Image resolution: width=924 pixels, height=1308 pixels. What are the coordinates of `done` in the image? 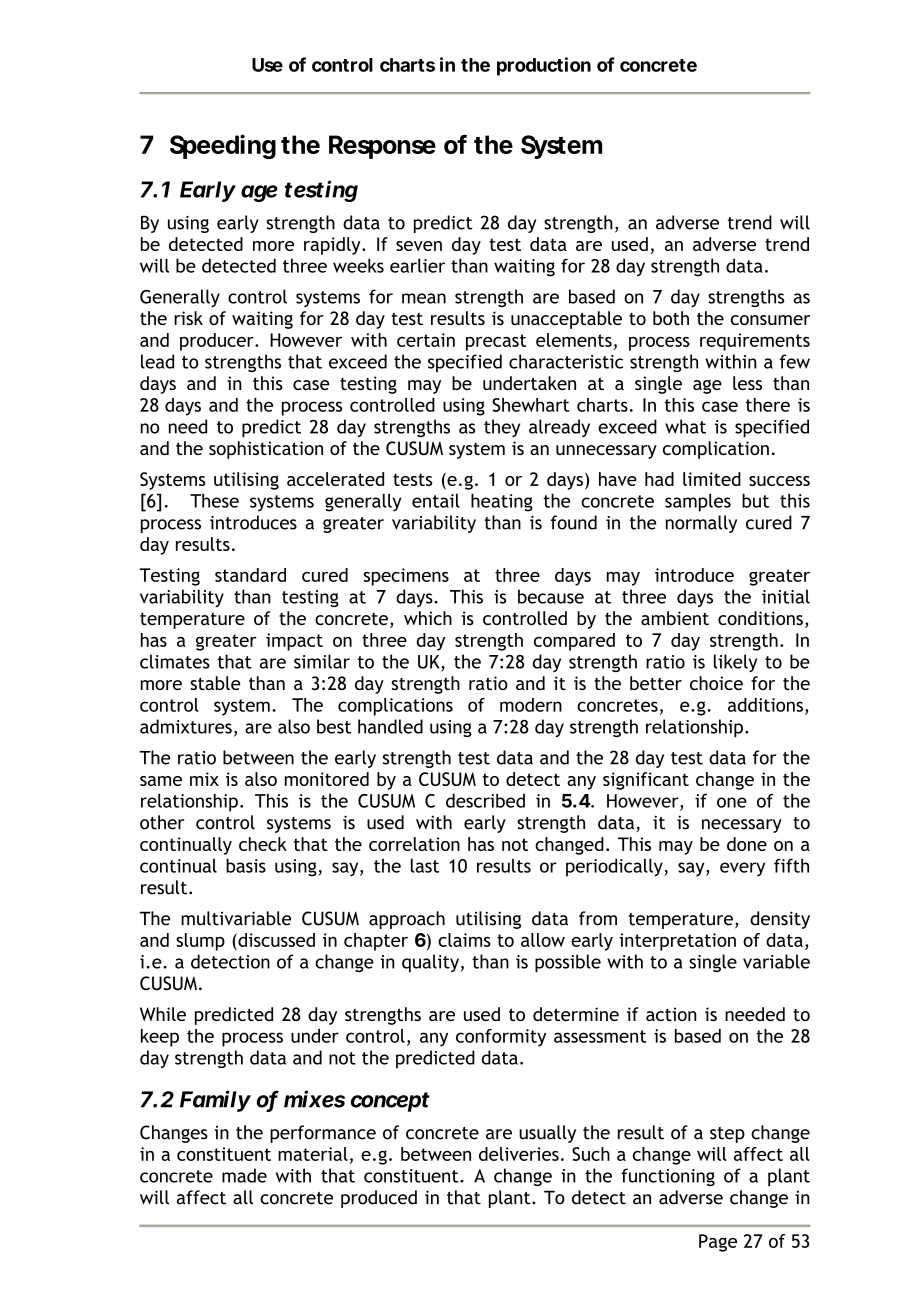 It's located at (747, 844).
